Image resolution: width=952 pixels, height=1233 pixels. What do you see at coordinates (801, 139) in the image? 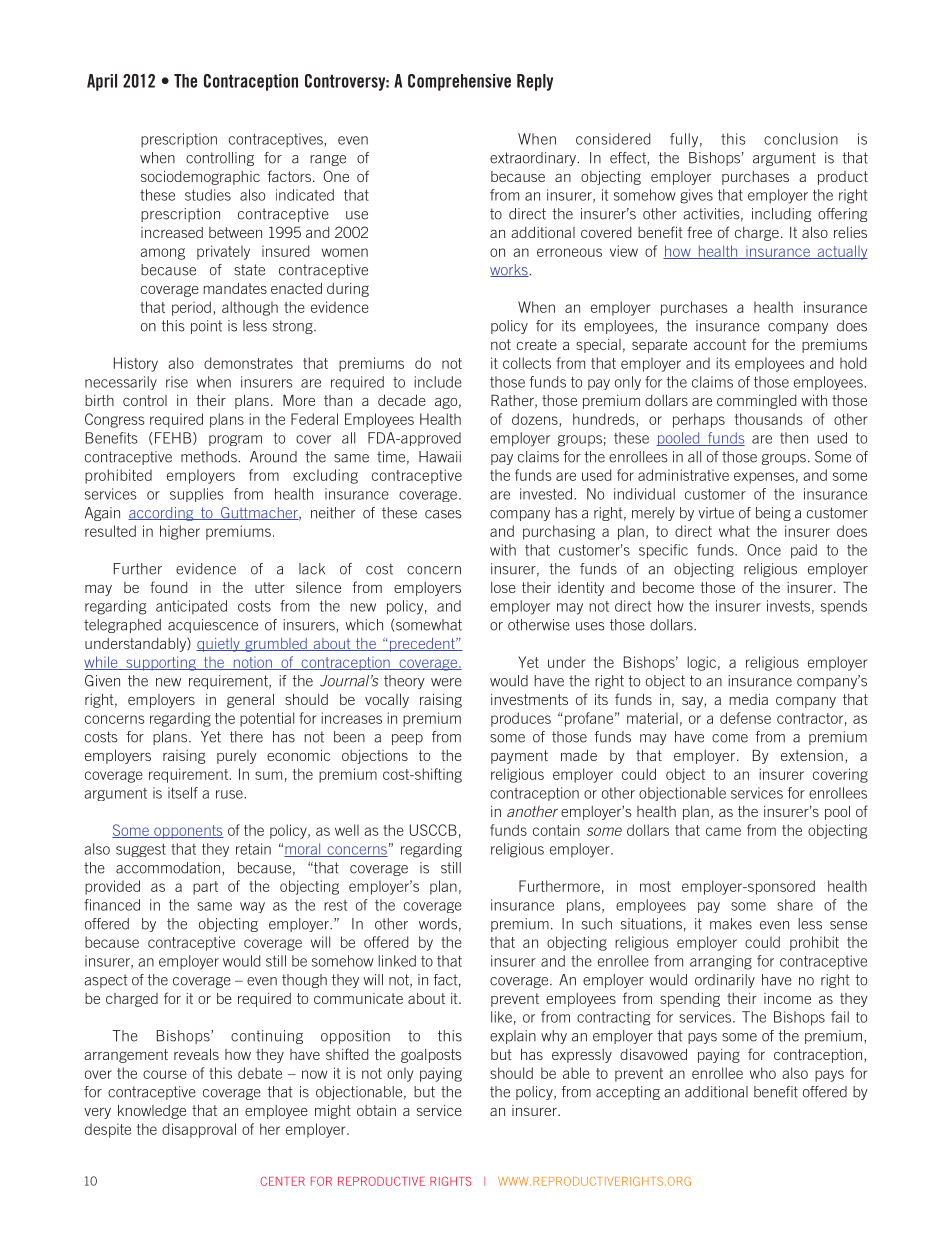
I see `conclusion` at bounding box center [801, 139].
